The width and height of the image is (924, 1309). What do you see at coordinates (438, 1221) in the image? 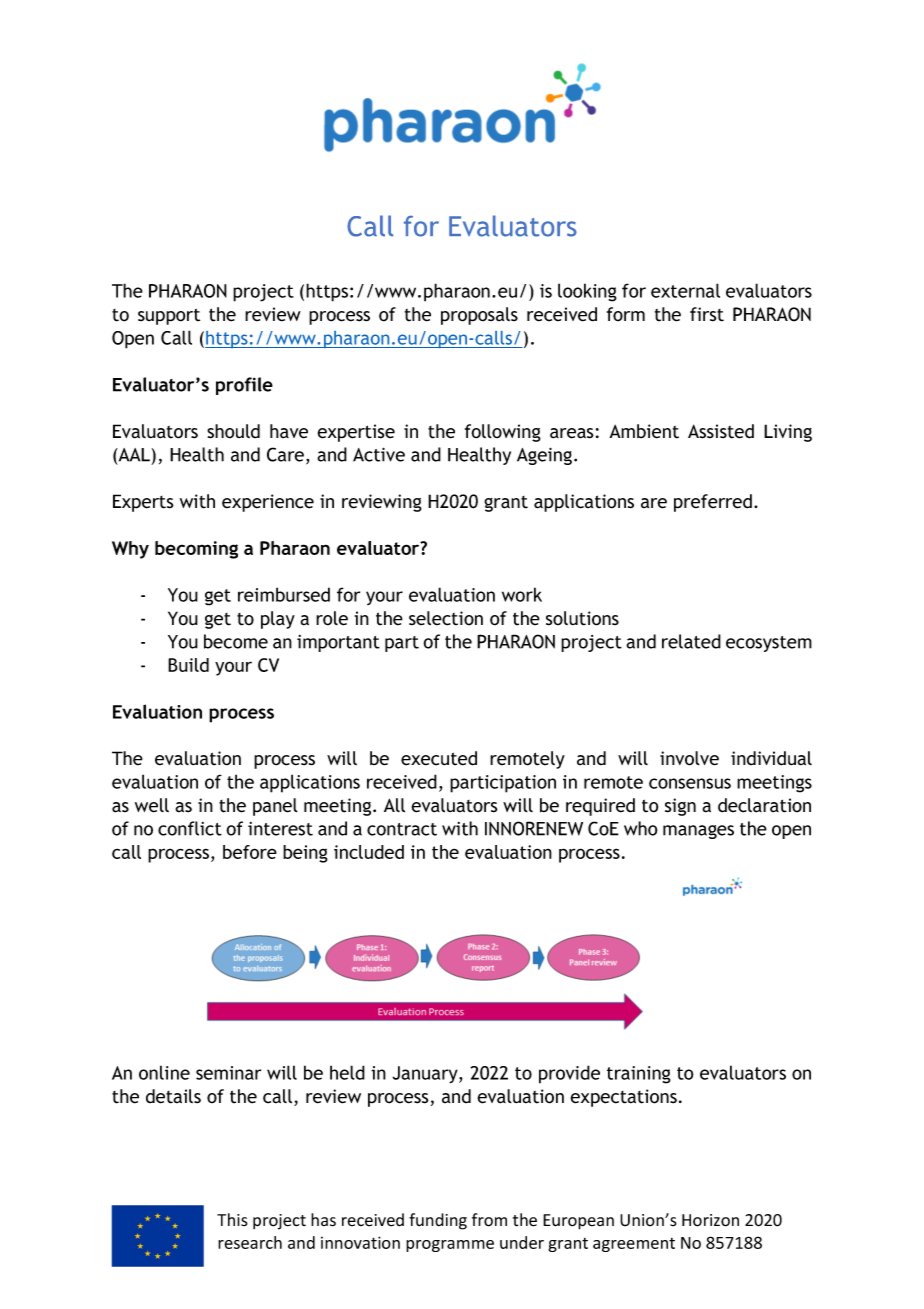
I see `funding` at bounding box center [438, 1221].
